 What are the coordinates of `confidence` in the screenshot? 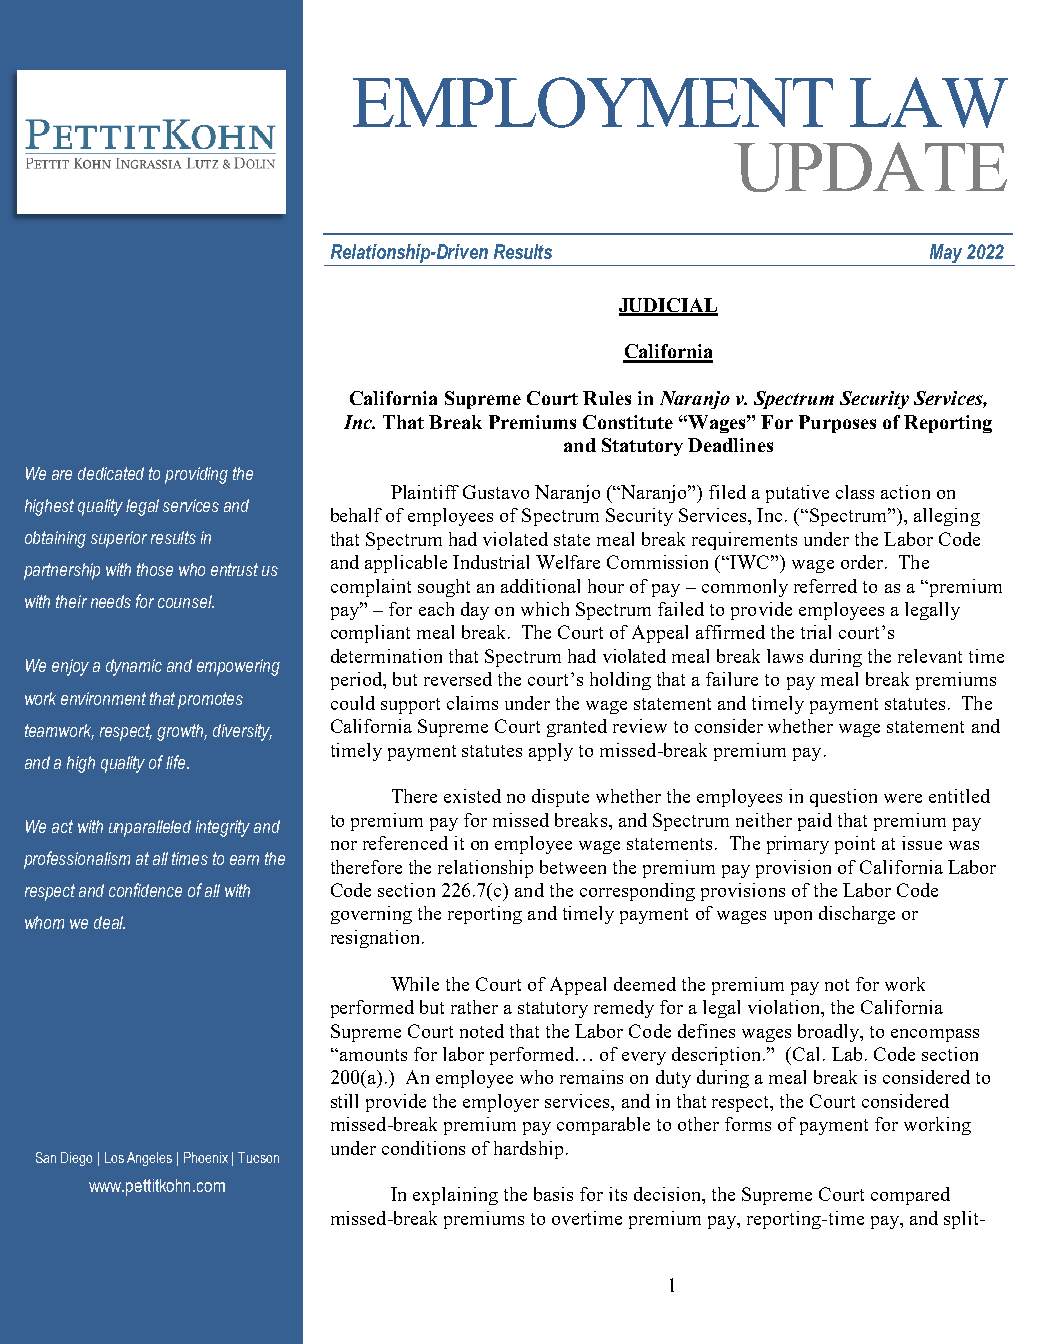 It's located at (145, 890).
